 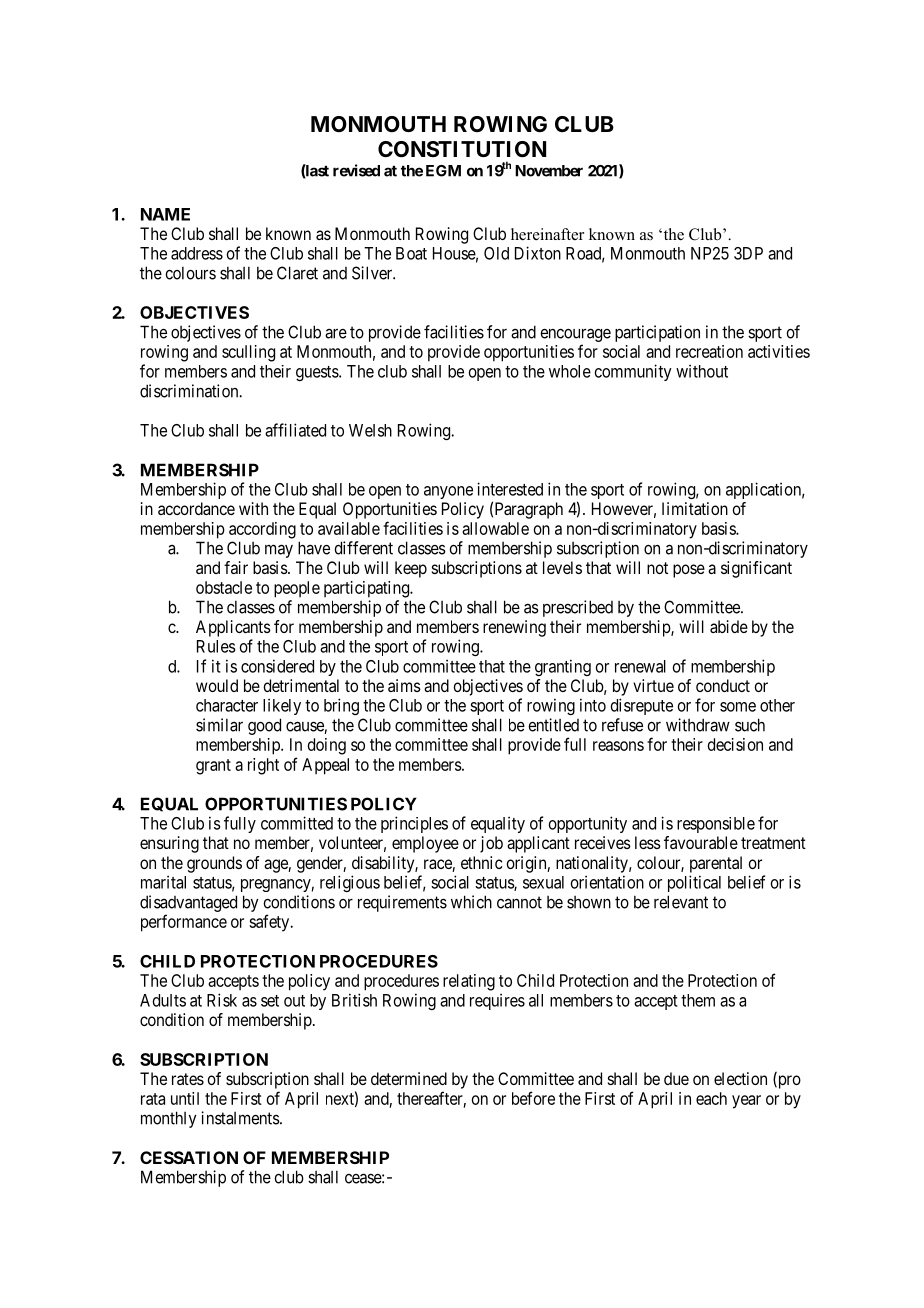 I want to click on November, so click(x=549, y=171).
